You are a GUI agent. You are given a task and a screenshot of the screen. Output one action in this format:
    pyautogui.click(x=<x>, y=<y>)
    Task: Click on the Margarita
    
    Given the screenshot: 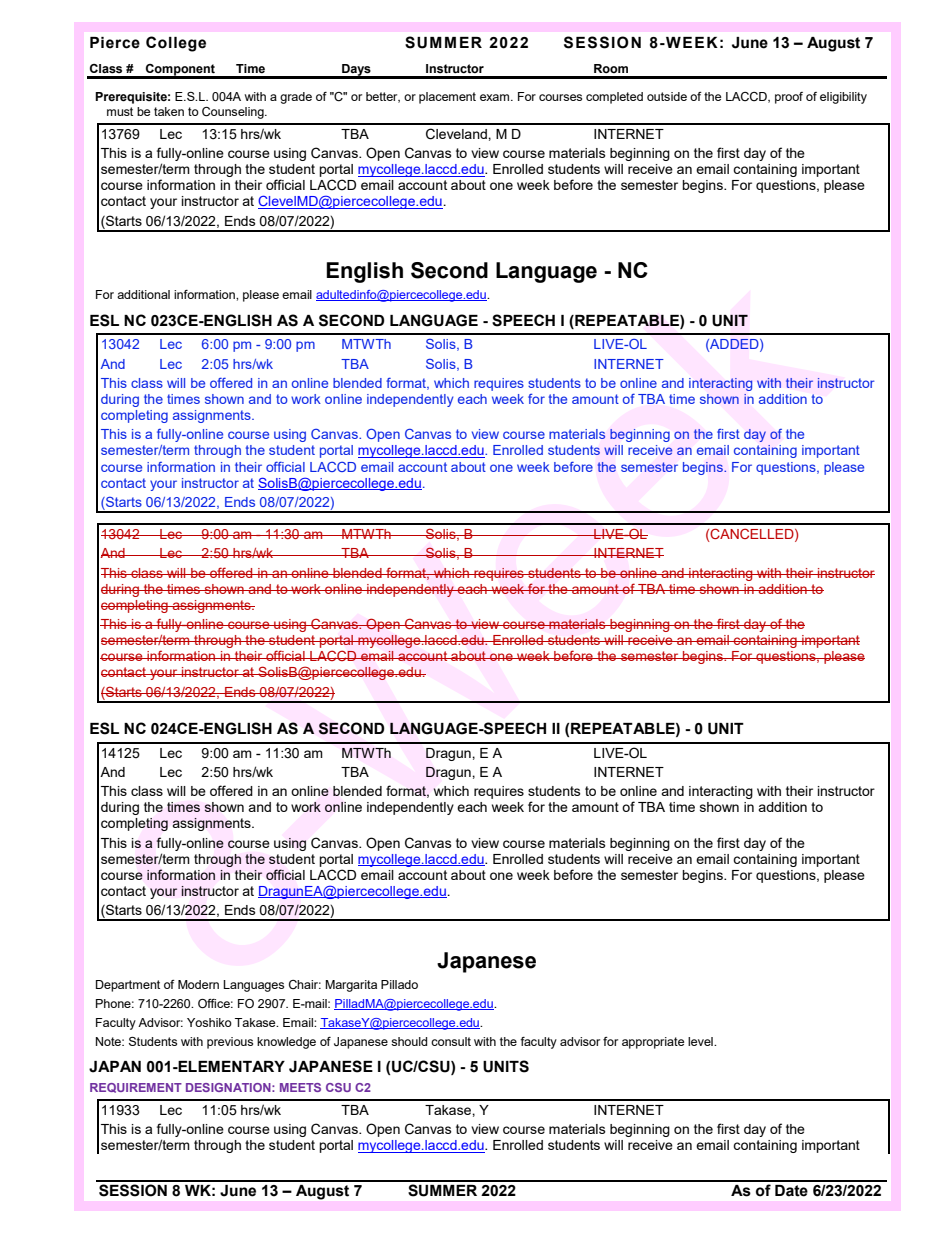 What is the action you would take?
    pyautogui.click(x=351, y=986)
